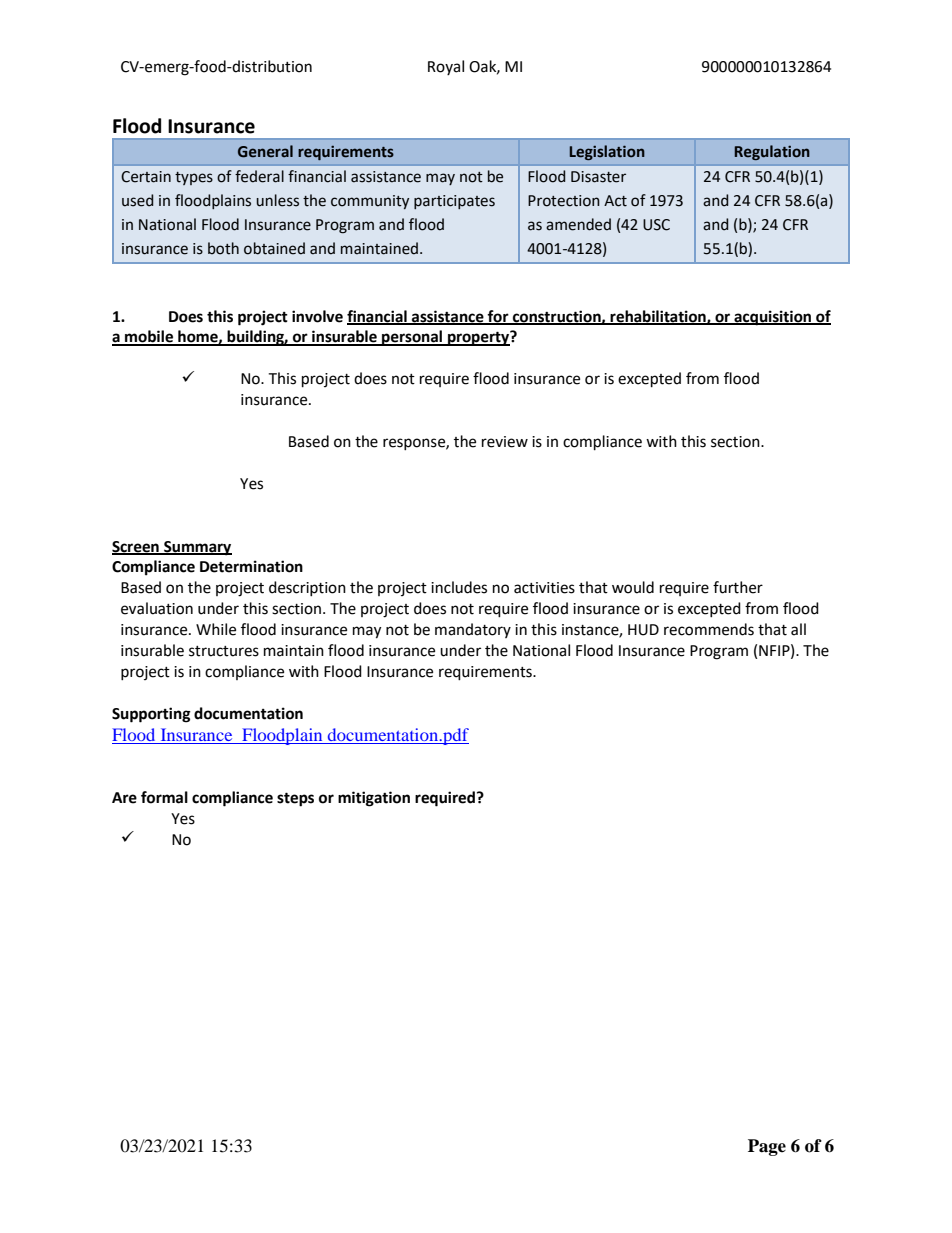  I want to click on mitigation, so click(374, 799).
